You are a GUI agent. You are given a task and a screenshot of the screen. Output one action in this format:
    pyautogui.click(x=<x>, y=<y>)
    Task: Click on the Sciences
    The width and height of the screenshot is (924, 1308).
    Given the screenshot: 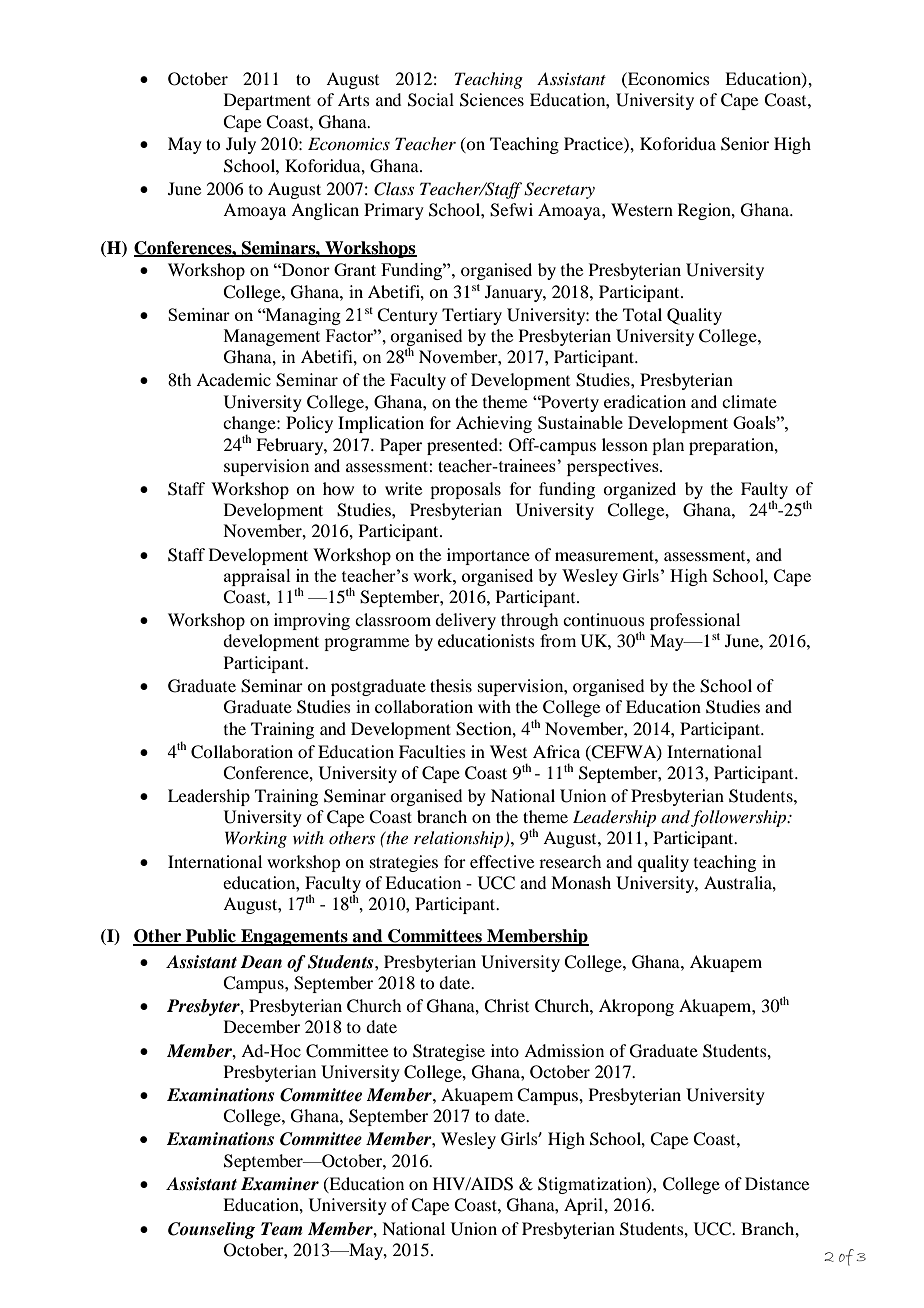 What is the action you would take?
    pyautogui.click(x=492, y=100)
